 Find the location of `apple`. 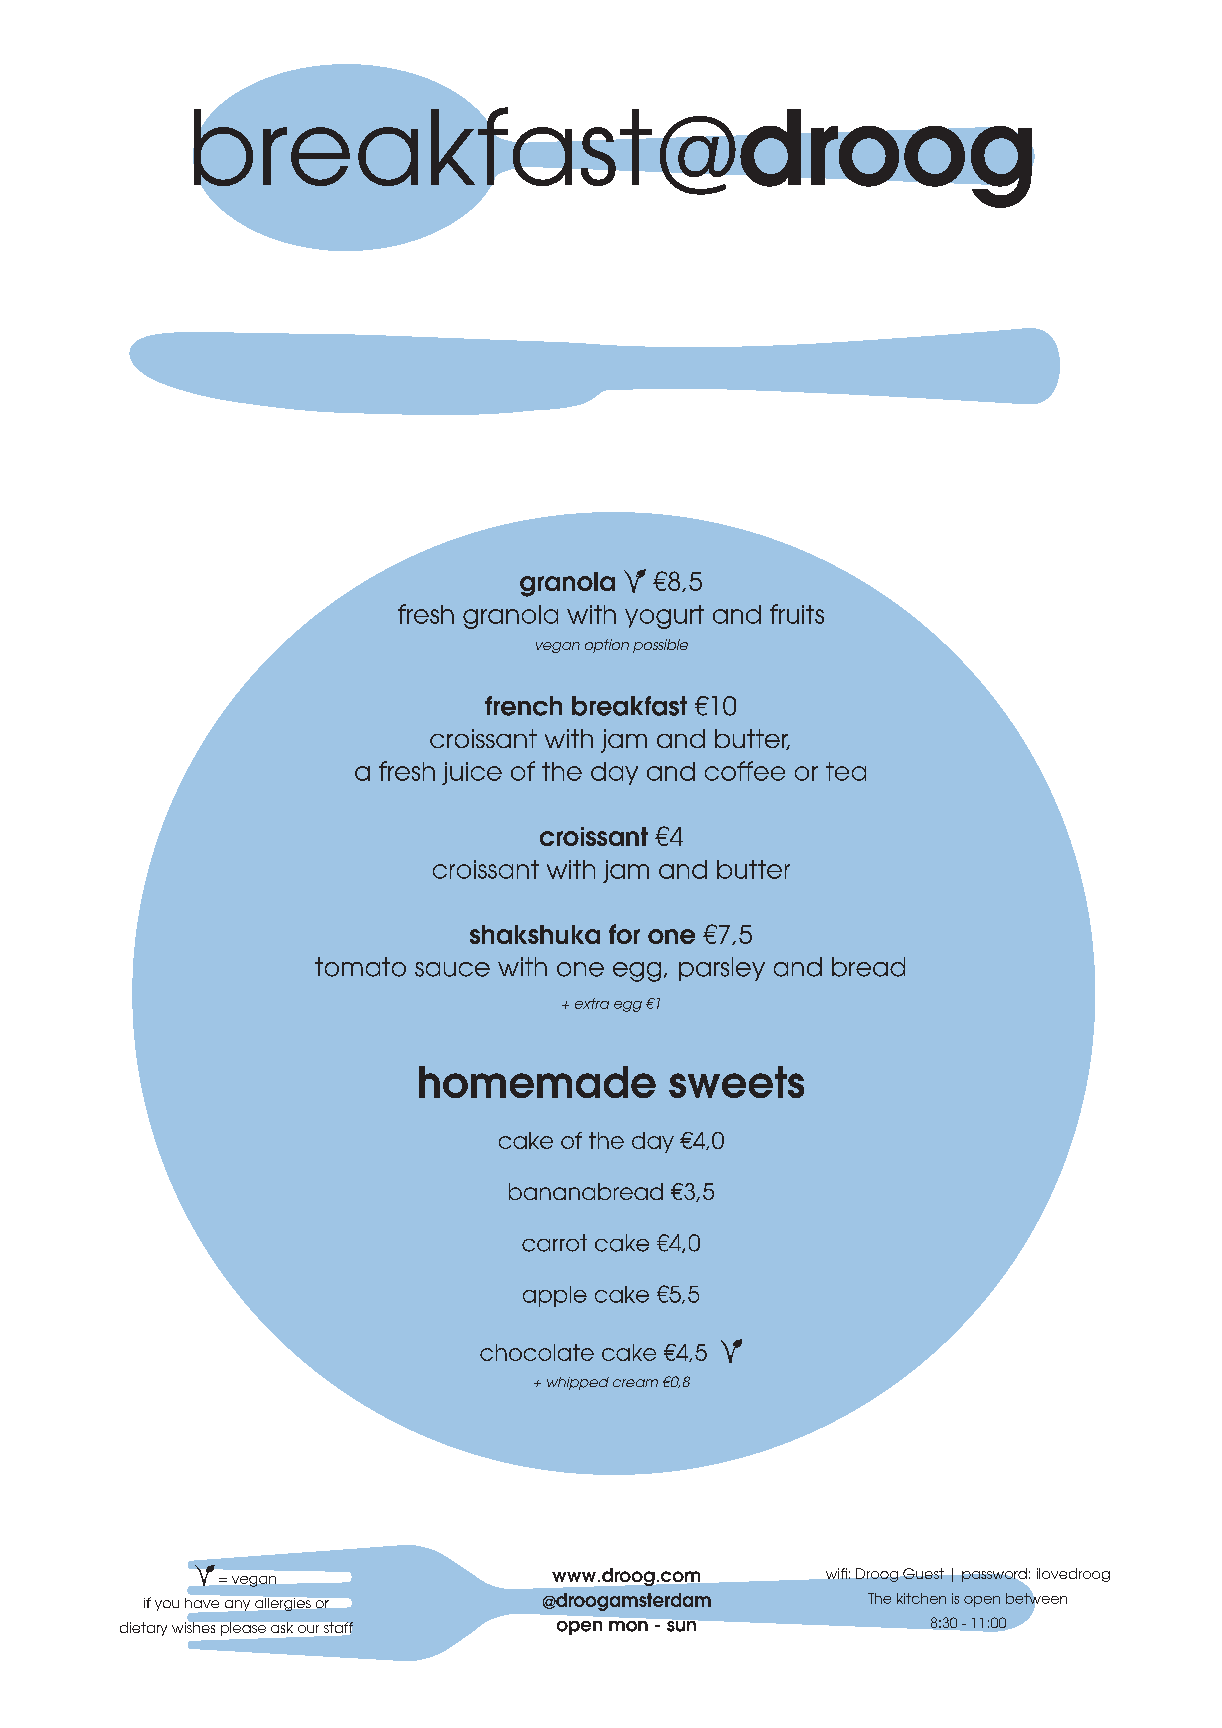

apple is located at coordinates (555, 1296).
